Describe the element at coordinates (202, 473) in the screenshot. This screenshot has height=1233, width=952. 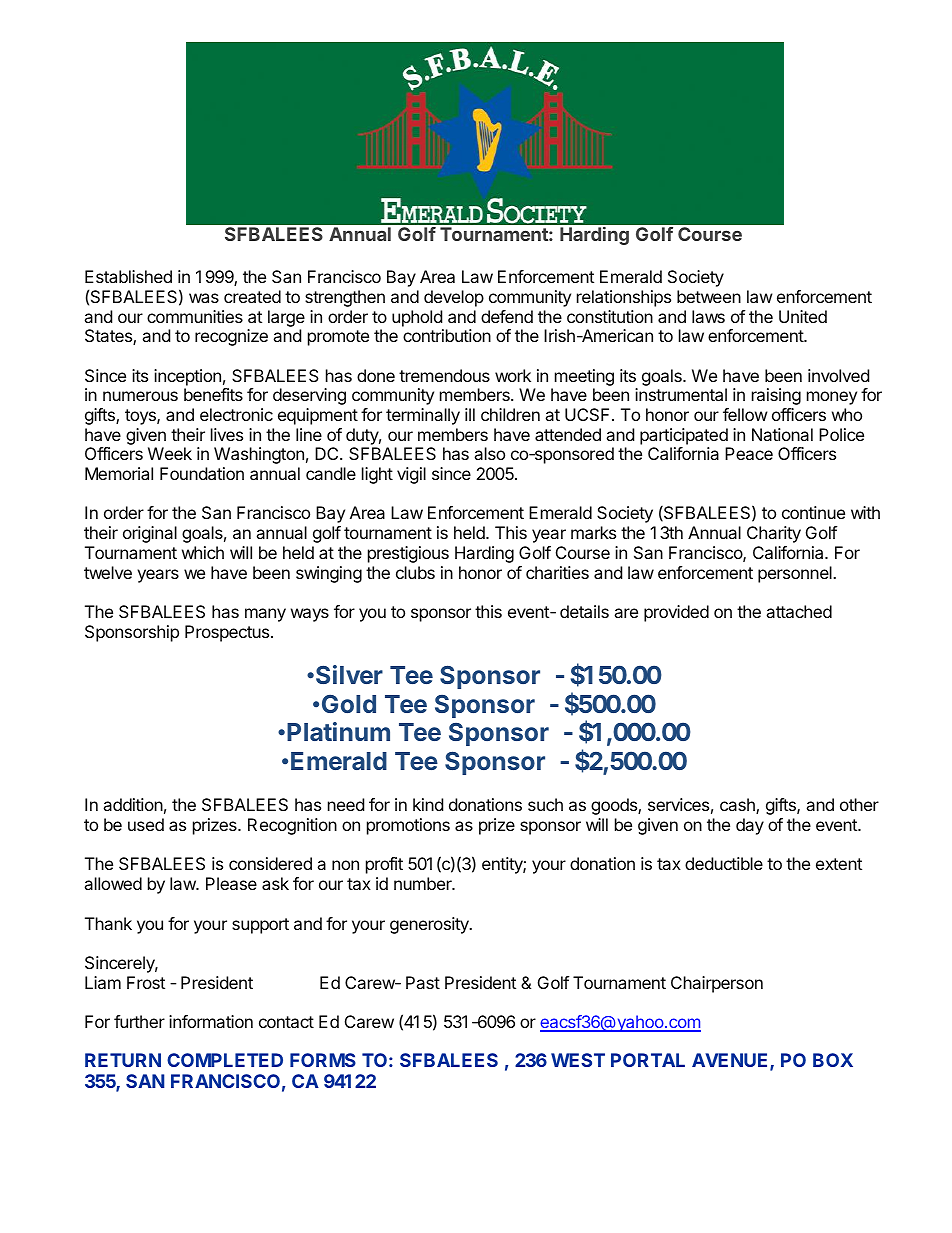
I see `Foundation` at that location.
